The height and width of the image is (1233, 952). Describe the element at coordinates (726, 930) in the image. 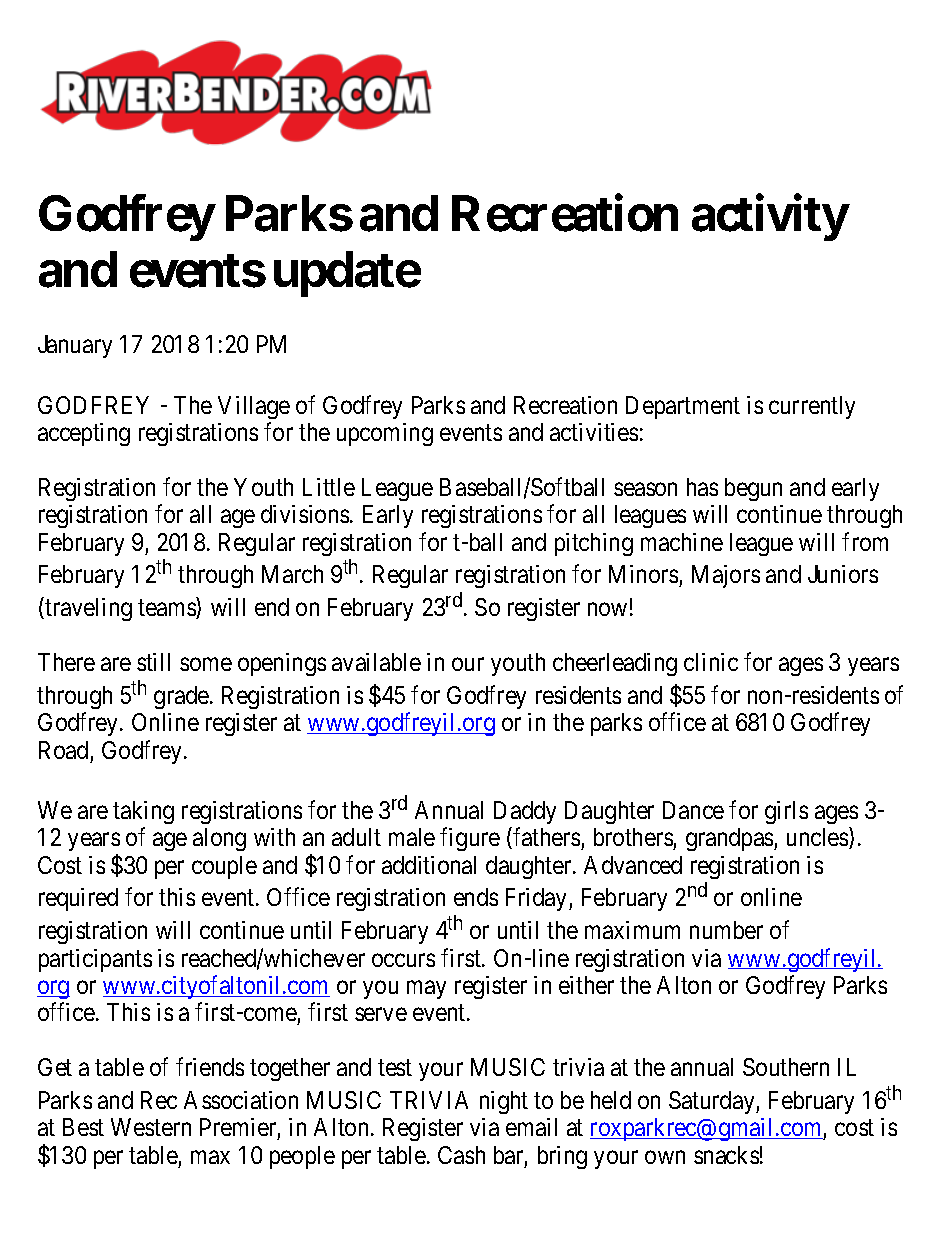

I see `number` at that location.
